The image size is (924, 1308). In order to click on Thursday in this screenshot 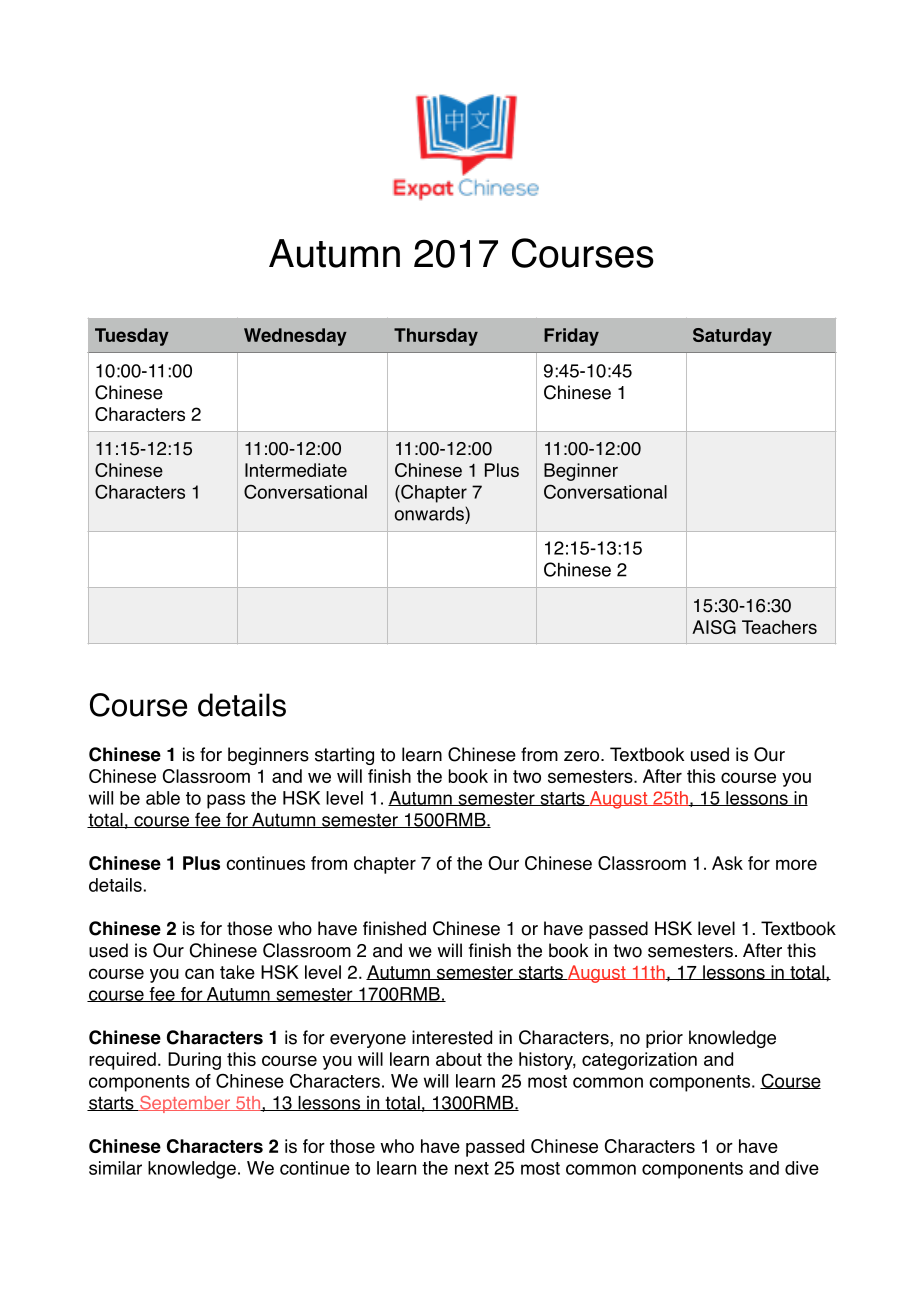, I will do `click(436, 337)`.
